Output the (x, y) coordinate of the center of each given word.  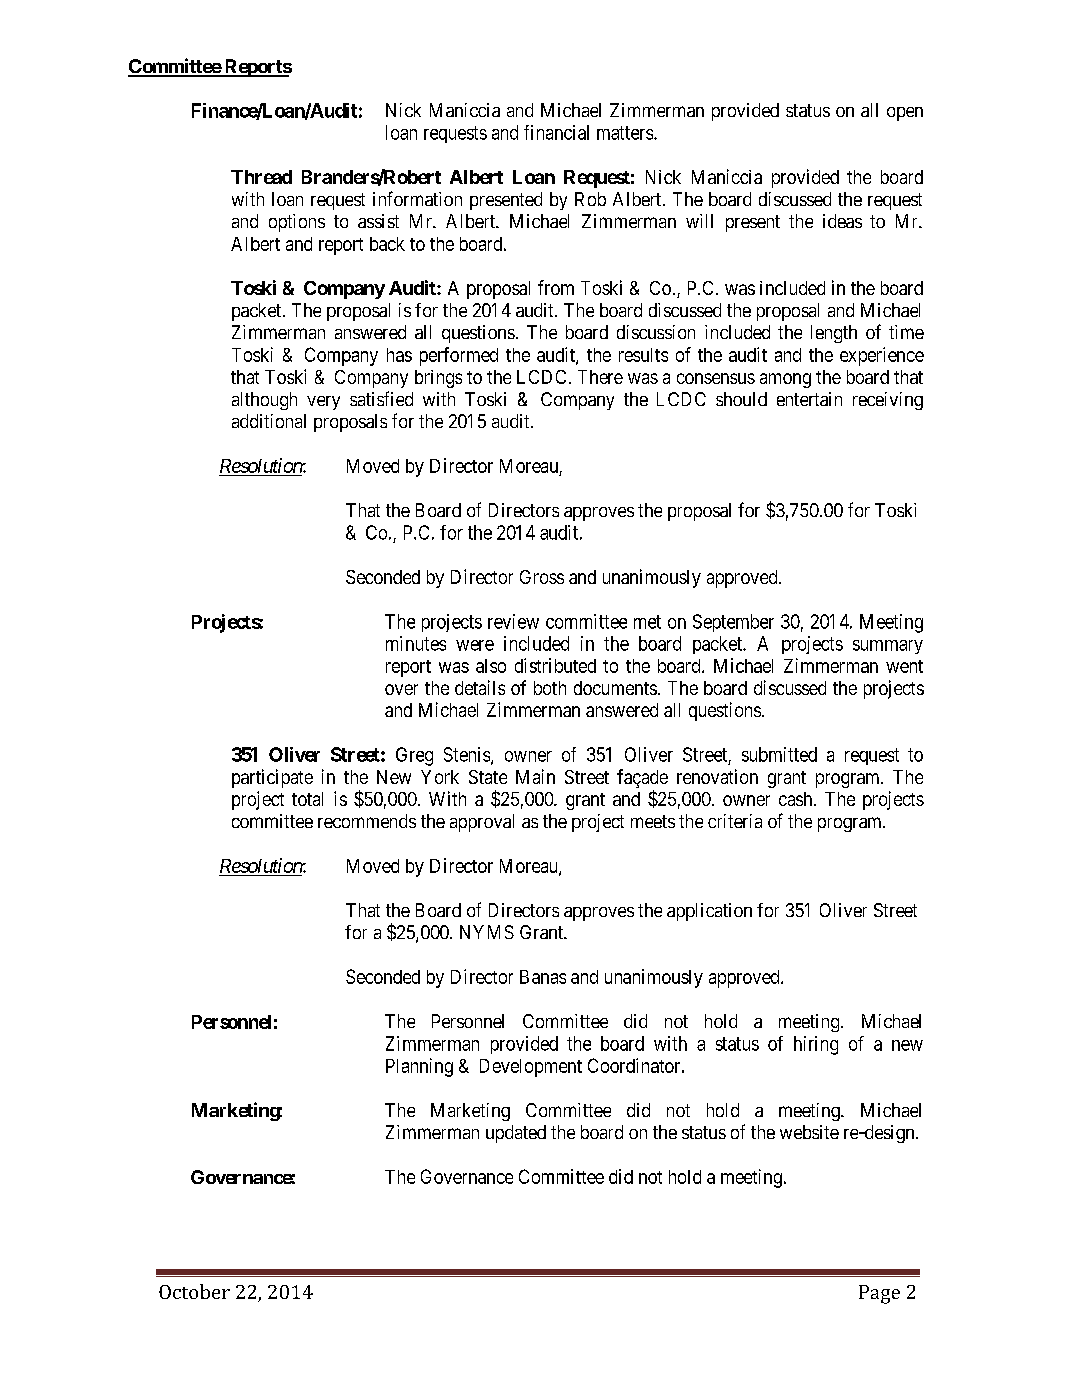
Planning (419, 1067)
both (550, 688)
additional (269, 421)
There (600, 377)
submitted (779, 754)
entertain (809, 399)
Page (879, 1294)
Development (531, 1068)
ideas (842, 221)
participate (272, 778)
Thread (261, 177)
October (194, 1291)
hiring (816, 1045)
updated (516, 1134)
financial (556, 132)
